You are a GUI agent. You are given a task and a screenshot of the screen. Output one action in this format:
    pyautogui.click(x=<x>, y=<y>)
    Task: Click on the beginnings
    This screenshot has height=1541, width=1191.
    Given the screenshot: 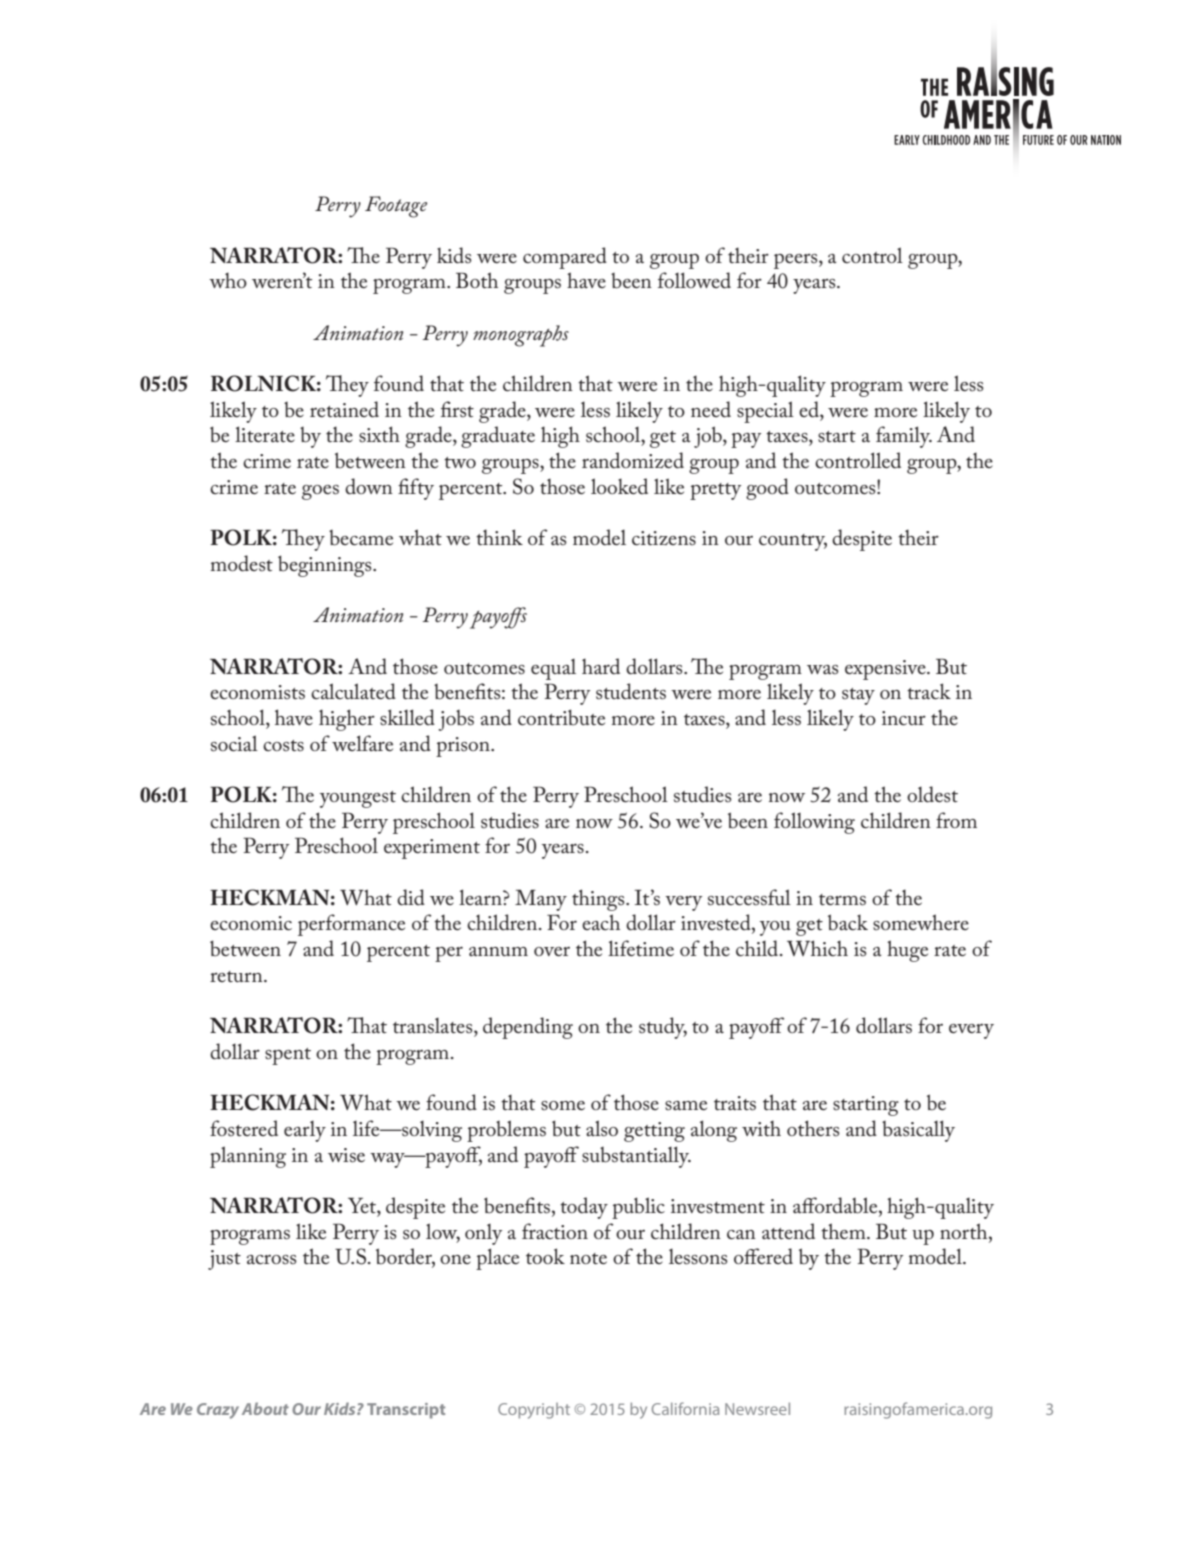 What is the action you would take?
    pyautogui.click(x=326, y=566)
